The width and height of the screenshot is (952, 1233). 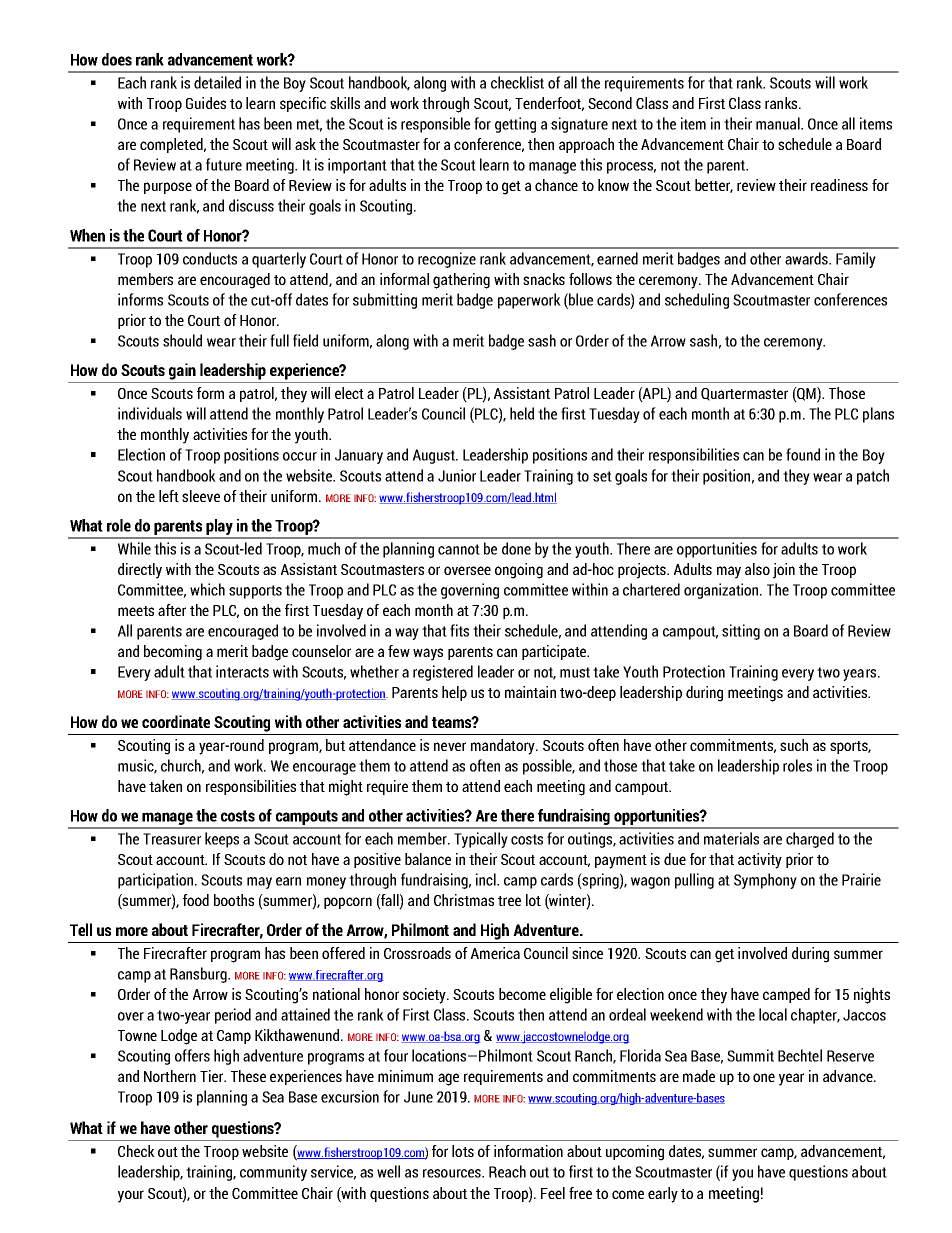 I want to click on becoming, so click(x=173, y=653).
